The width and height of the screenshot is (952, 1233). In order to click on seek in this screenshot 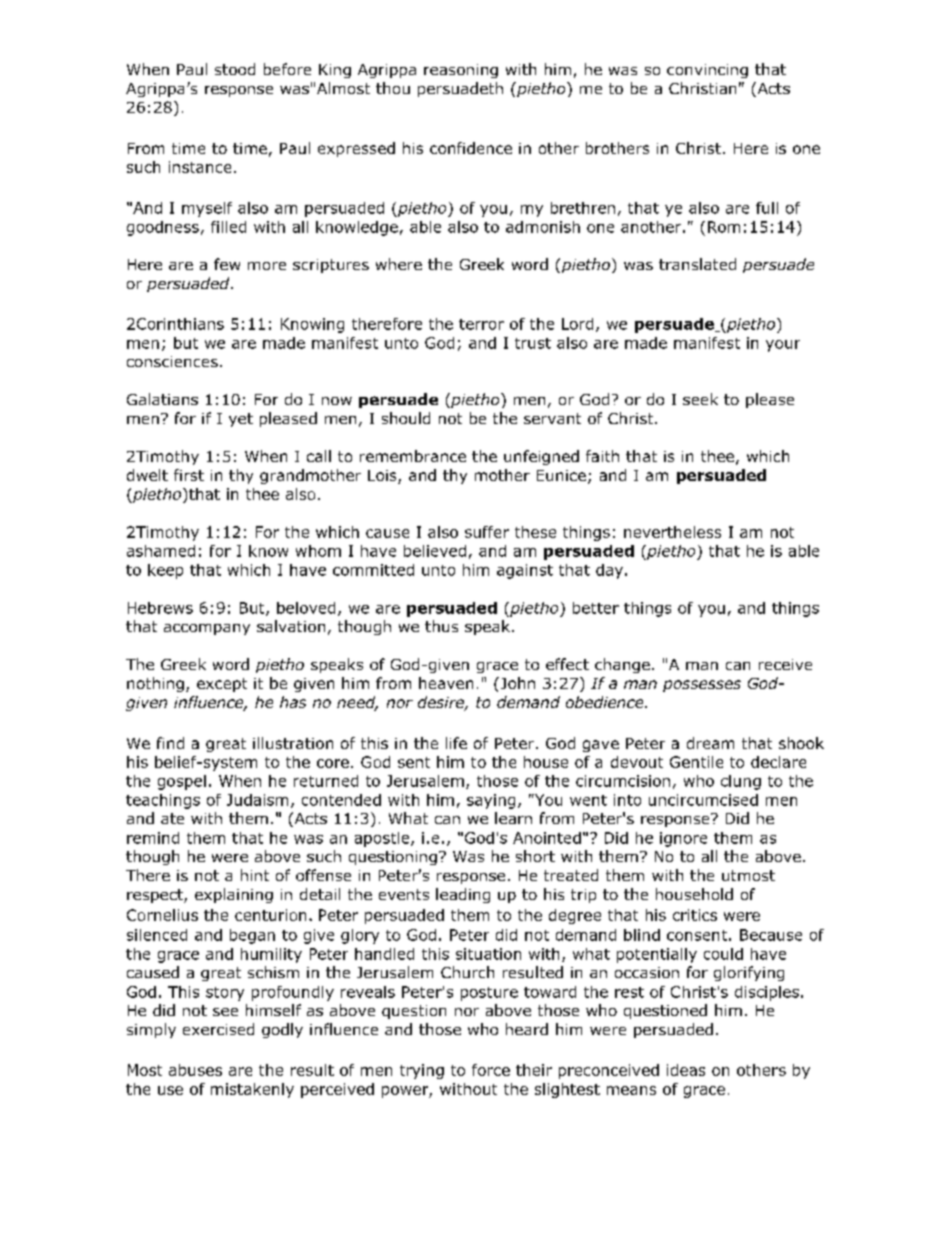, I will do `click(700, 399)`.
